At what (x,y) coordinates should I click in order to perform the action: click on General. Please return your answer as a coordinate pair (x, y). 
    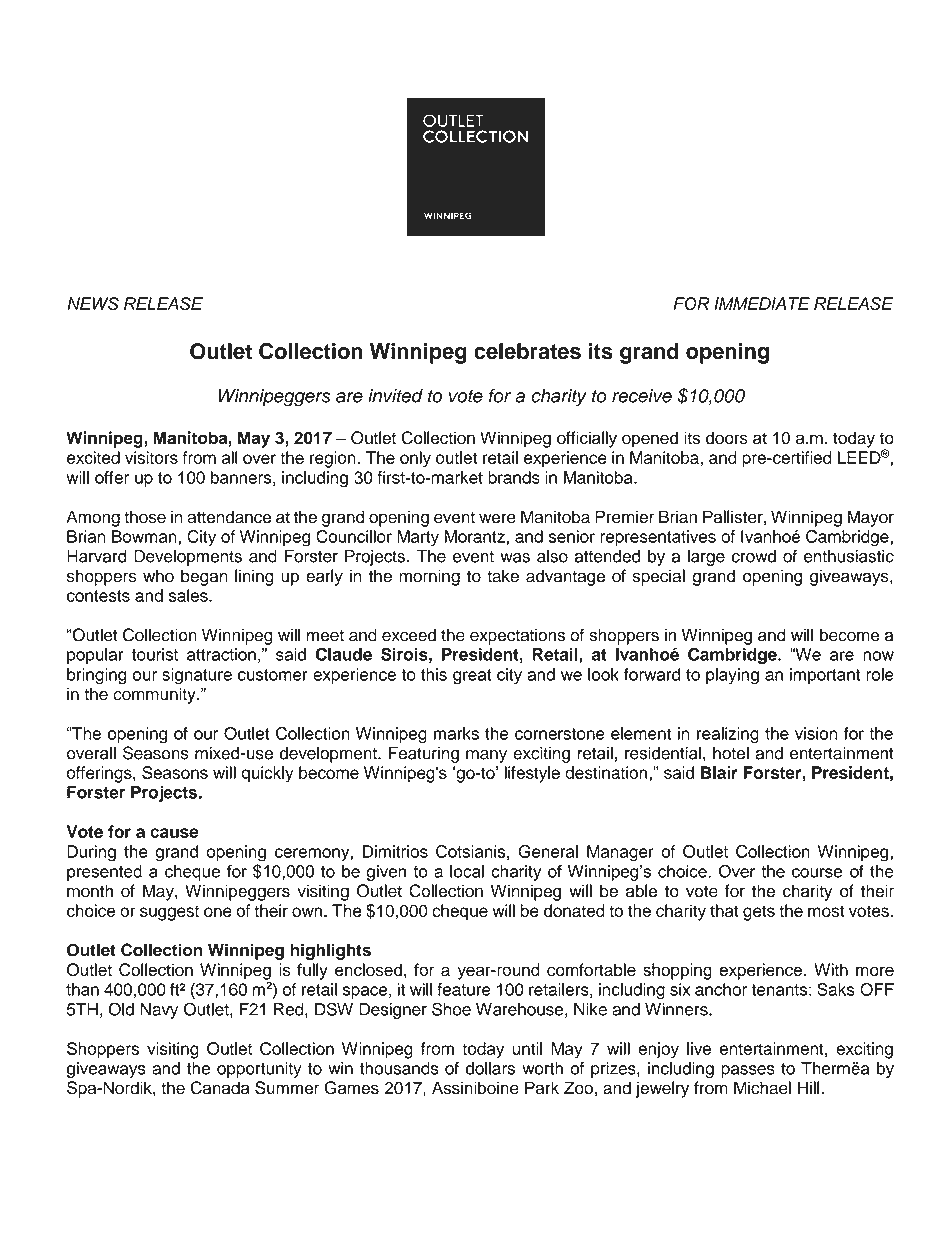
    Looking at the image, I should click on (548, 851).
